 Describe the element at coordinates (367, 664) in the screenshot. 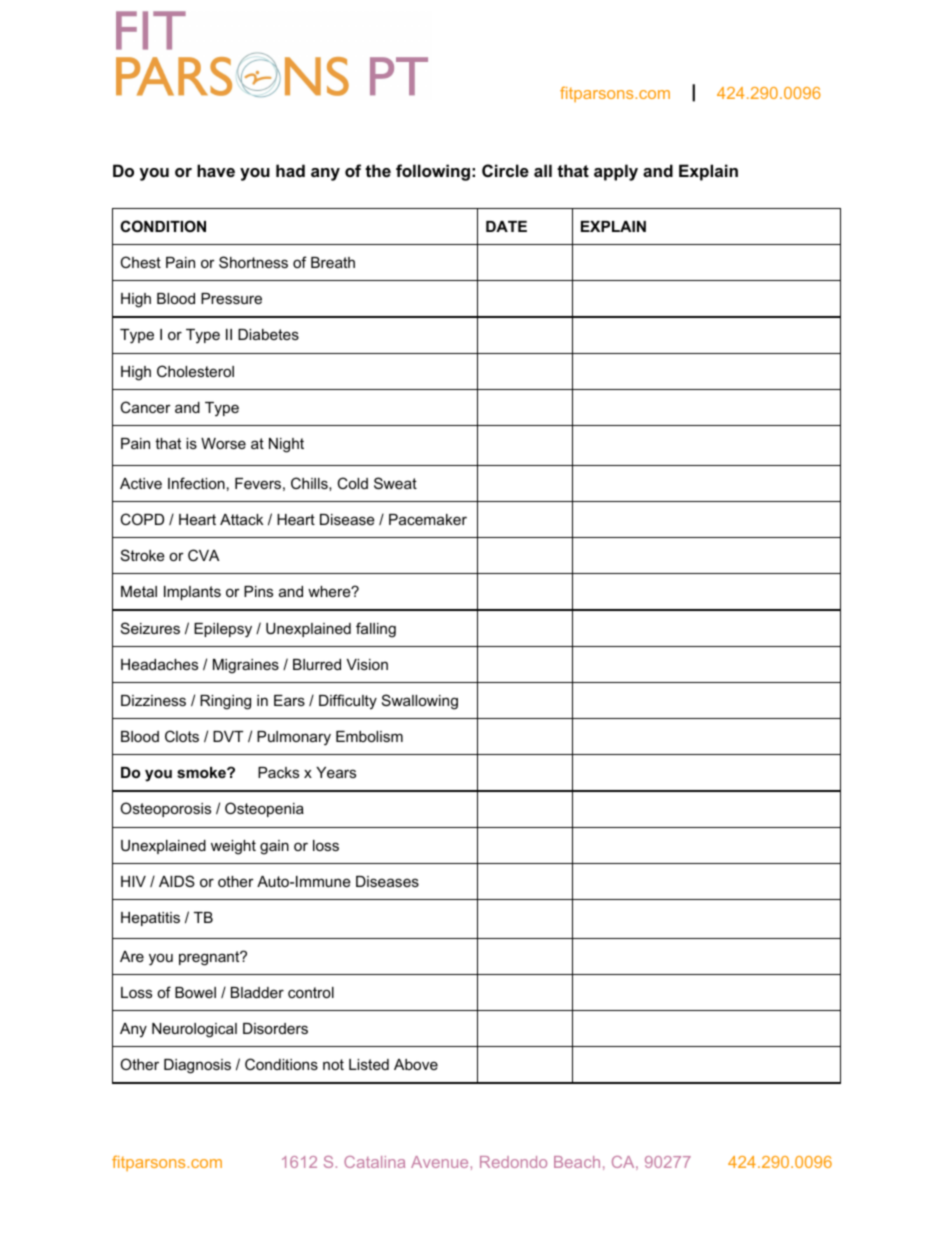

I see `Vision` at that location.
